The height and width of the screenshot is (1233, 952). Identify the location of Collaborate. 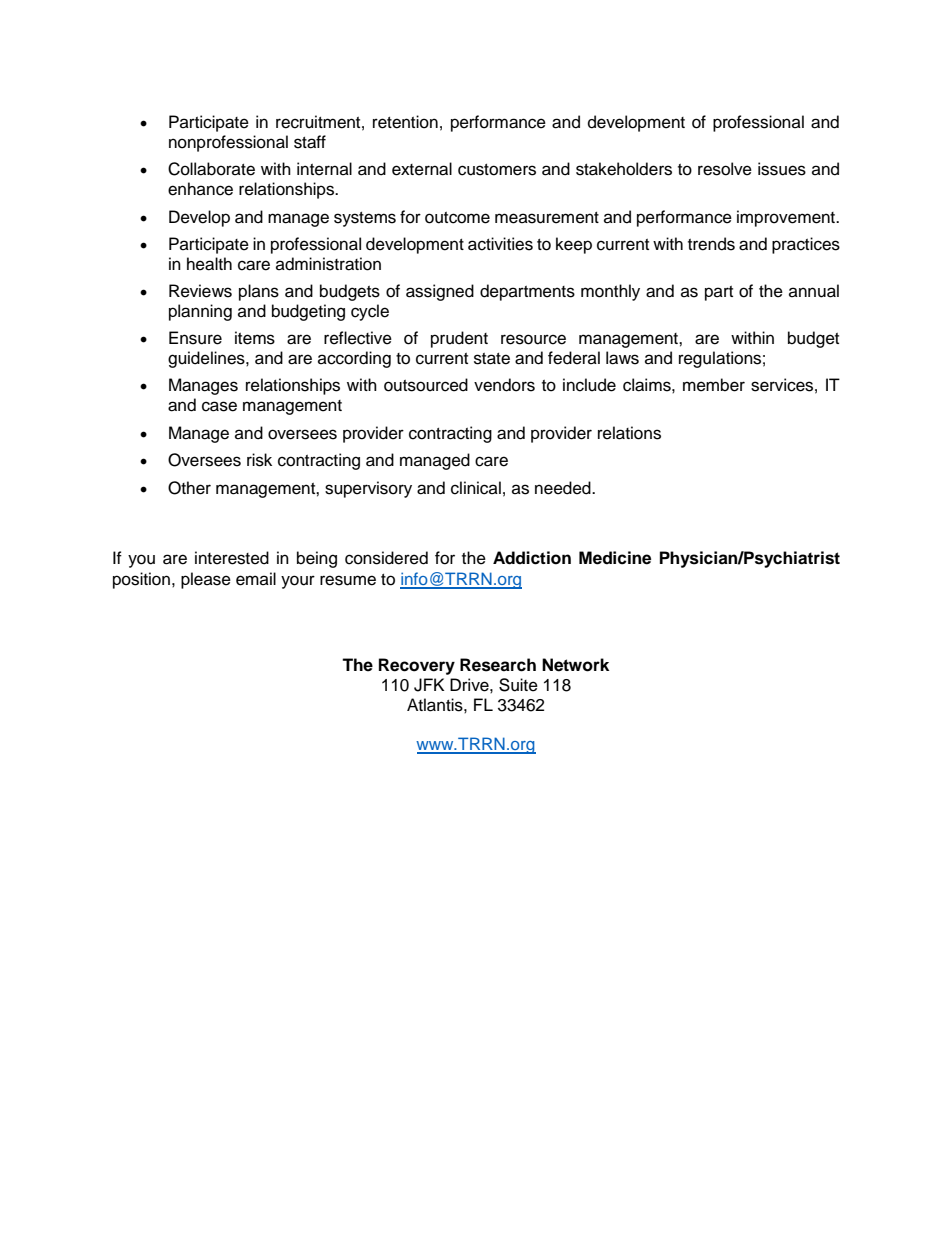
(211, 169).
